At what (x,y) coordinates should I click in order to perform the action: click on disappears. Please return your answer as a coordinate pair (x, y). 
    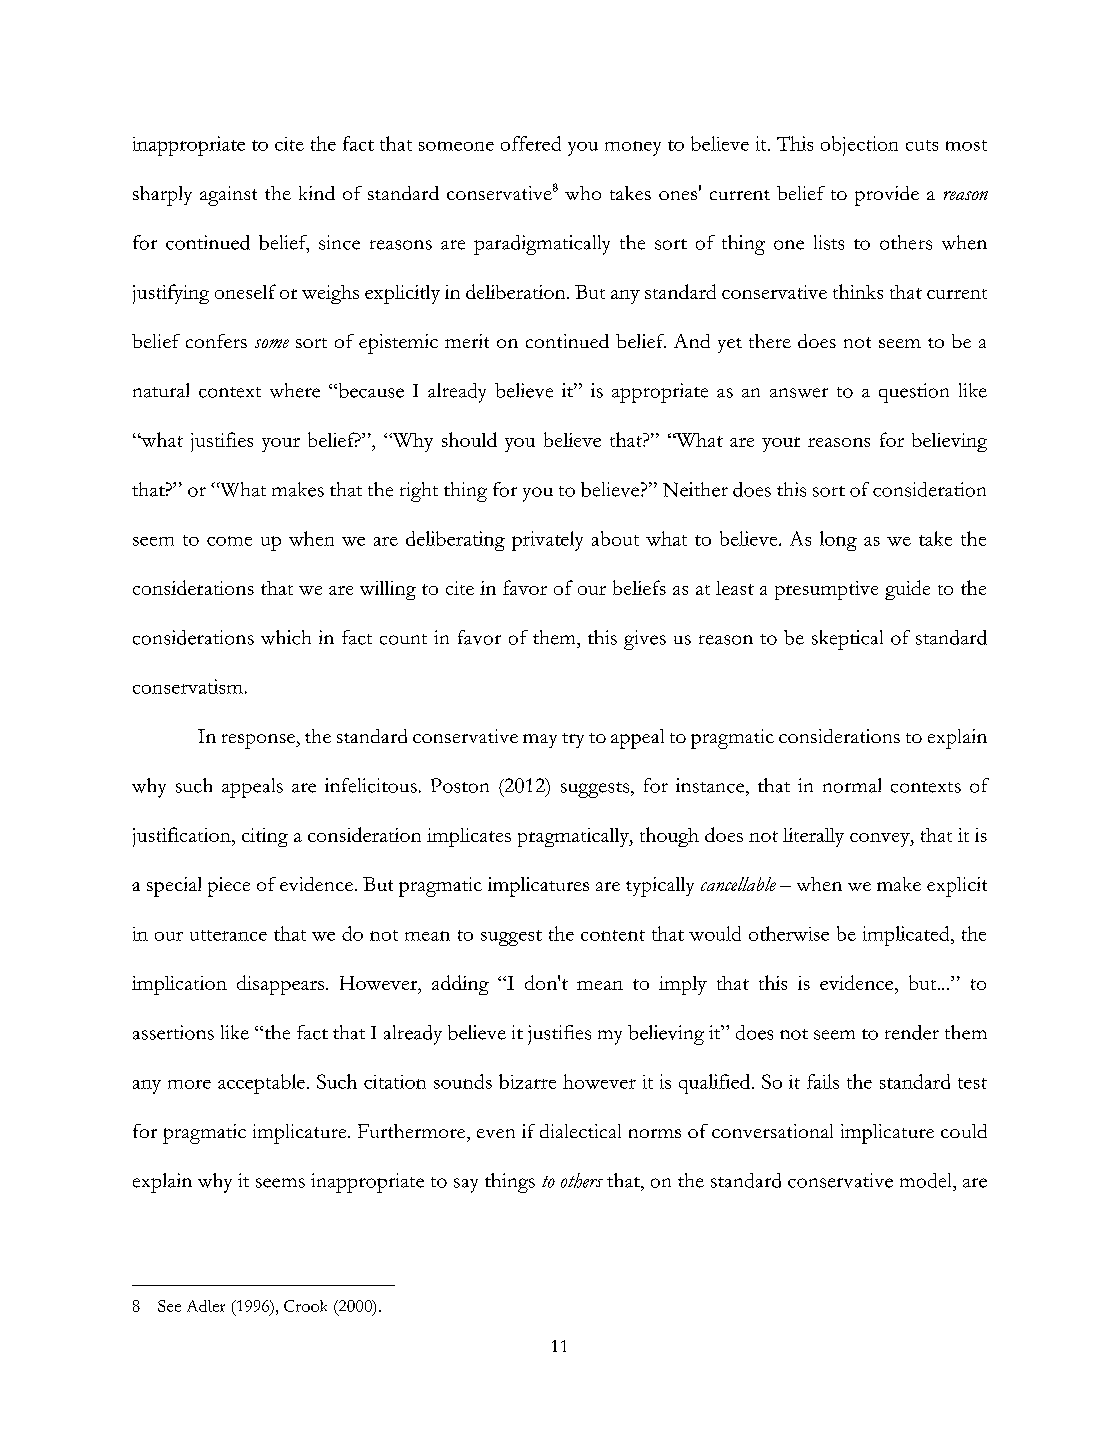
    Looking at the image, I should click on (280, 985).
